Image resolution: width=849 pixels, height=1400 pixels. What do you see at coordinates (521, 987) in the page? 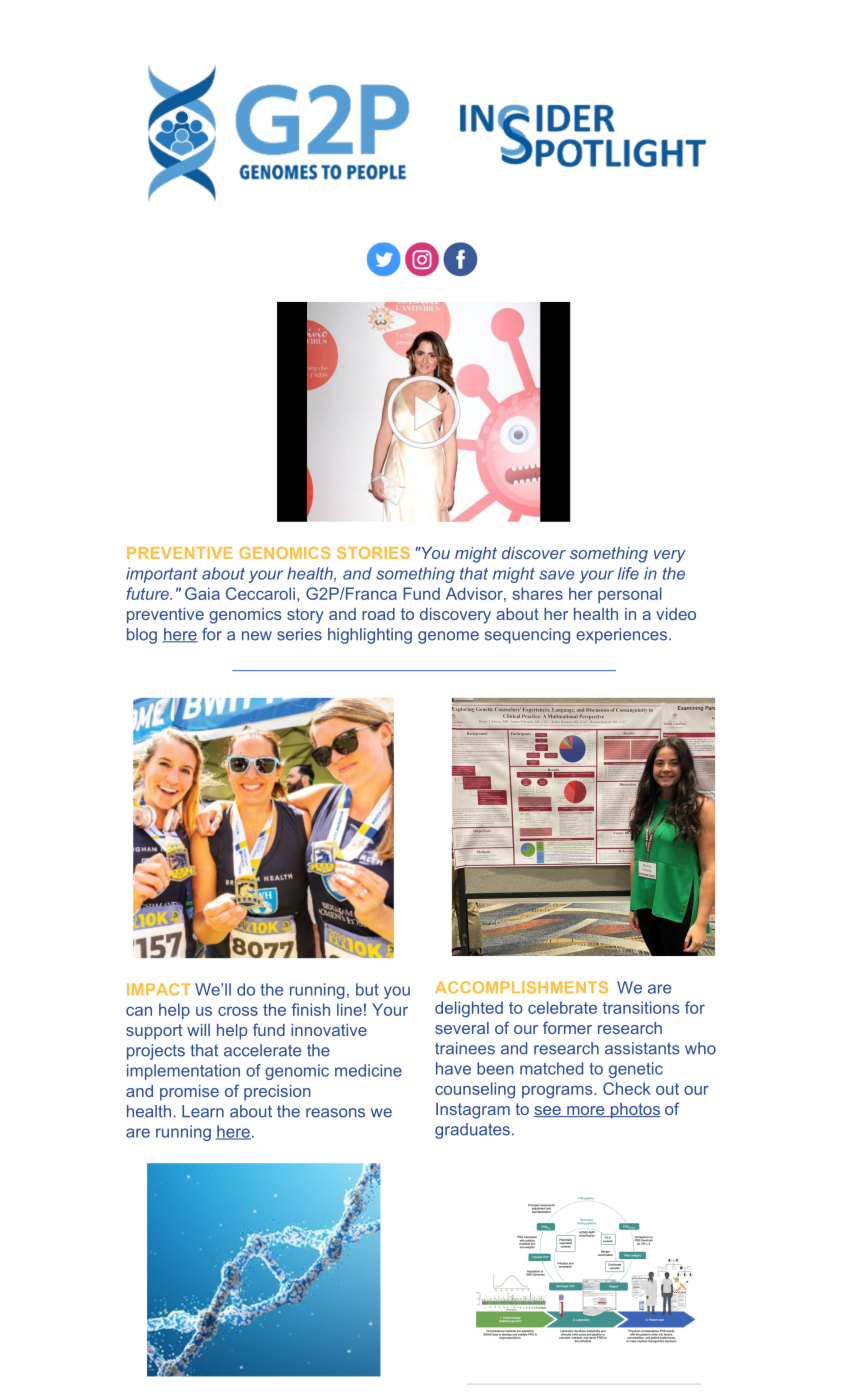
I see `ACCOMPLISHMENTS` at bounding box center [521, 987].
